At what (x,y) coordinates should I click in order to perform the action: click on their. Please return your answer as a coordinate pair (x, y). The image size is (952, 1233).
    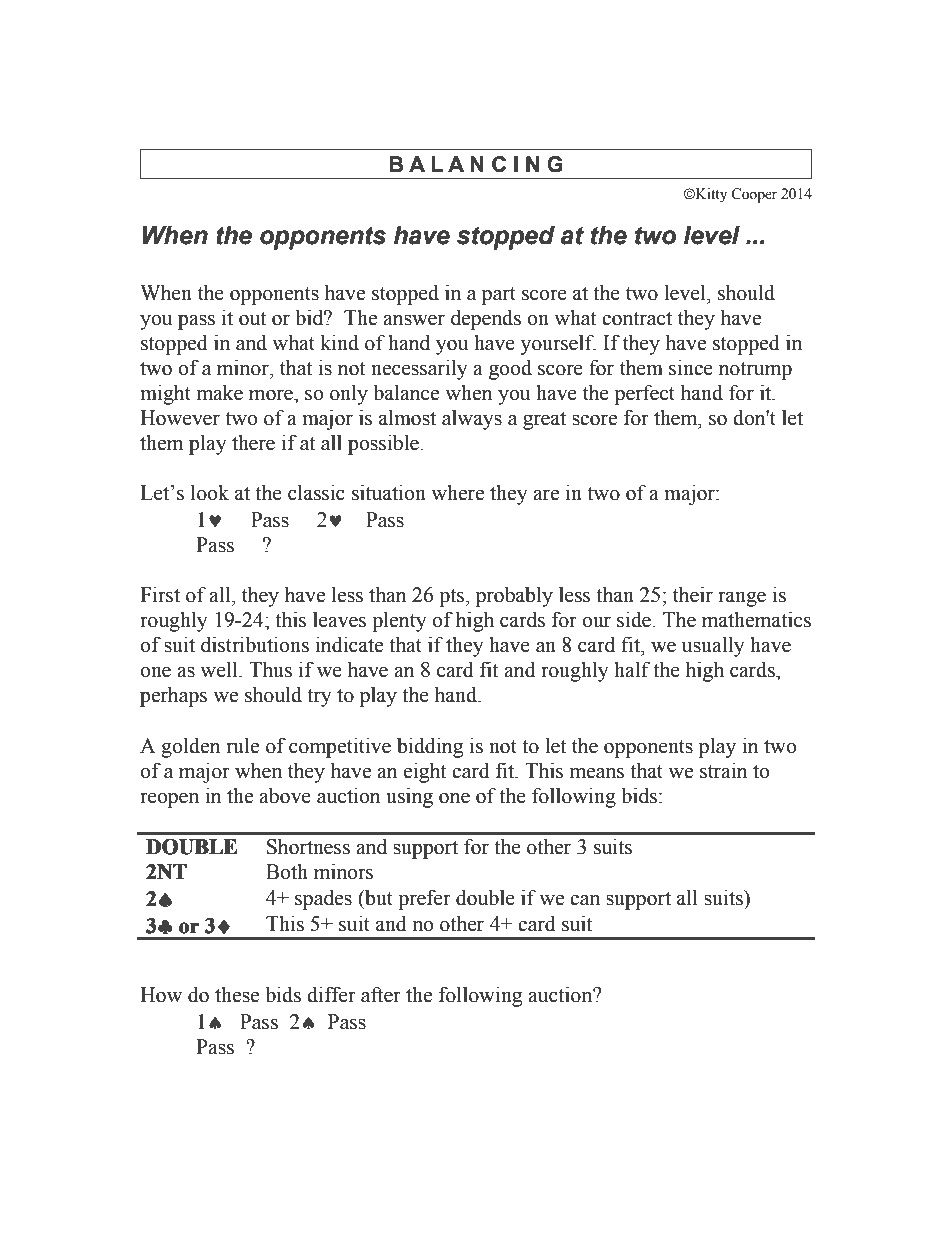
    Looking at the image, I should click on (693, 594).
